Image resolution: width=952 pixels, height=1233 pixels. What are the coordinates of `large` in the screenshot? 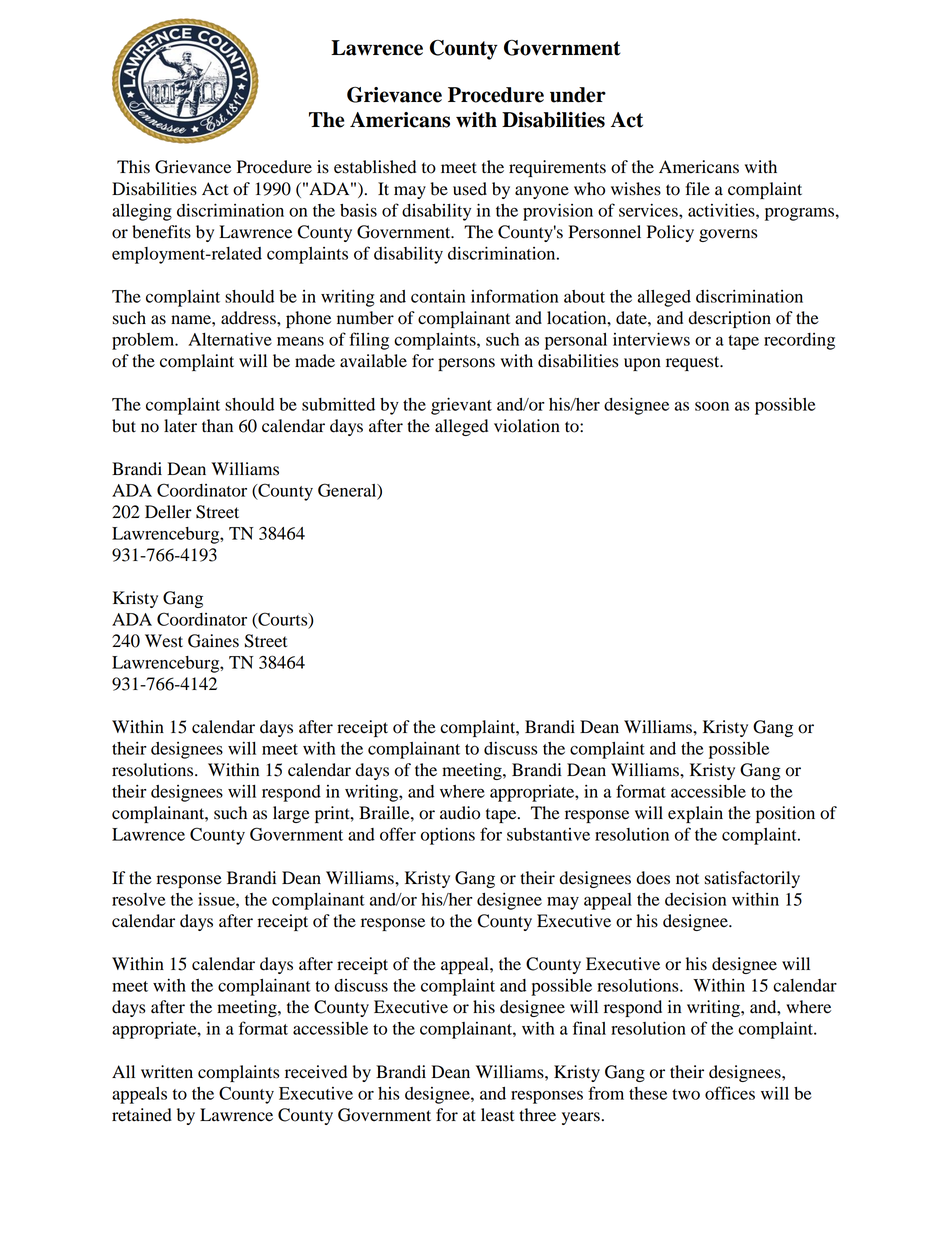 It's located at (291, 814).
